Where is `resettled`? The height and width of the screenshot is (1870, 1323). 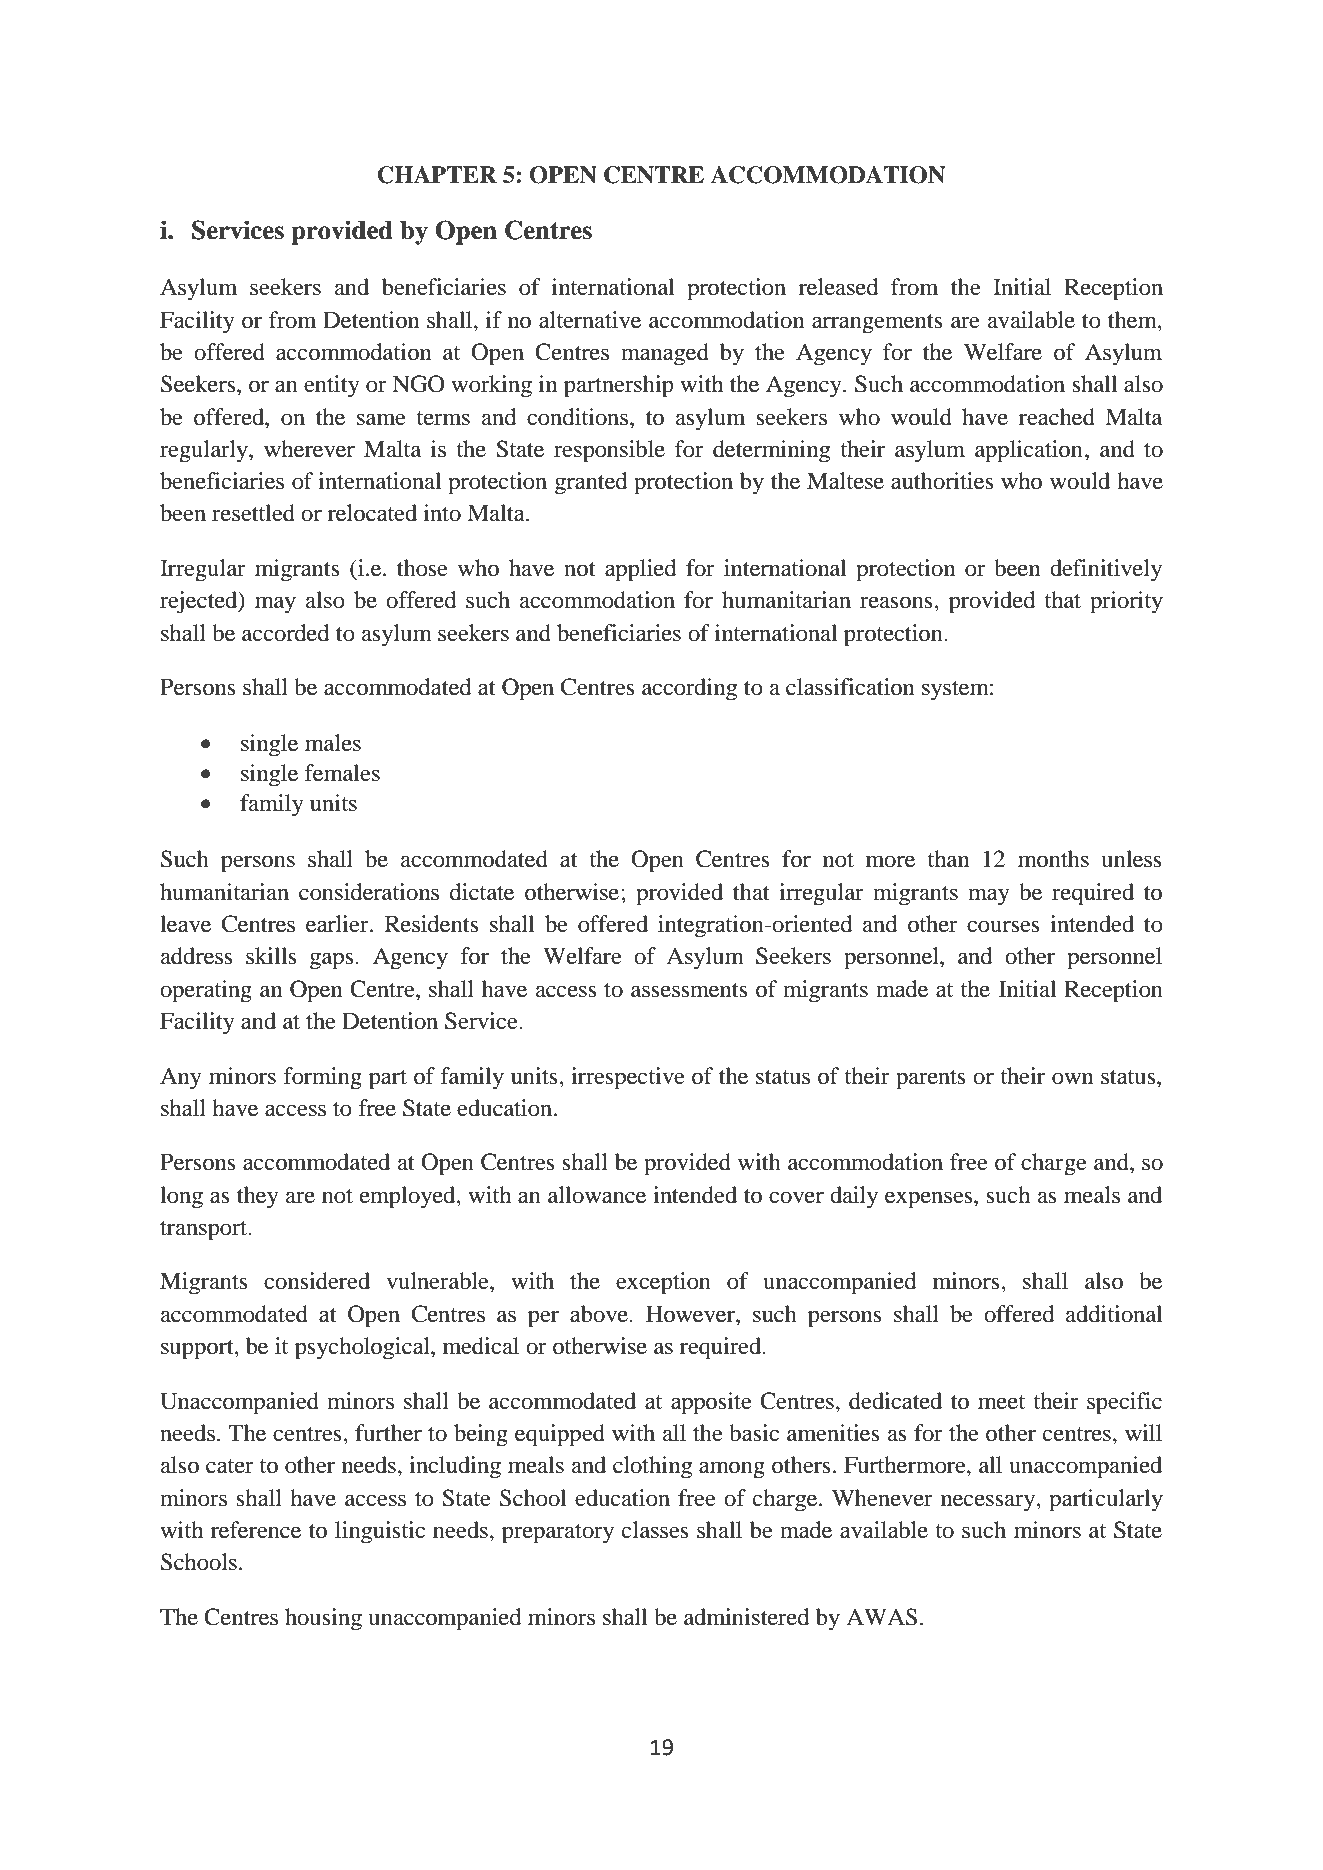
resettled is located at coordinates (253, 513).
